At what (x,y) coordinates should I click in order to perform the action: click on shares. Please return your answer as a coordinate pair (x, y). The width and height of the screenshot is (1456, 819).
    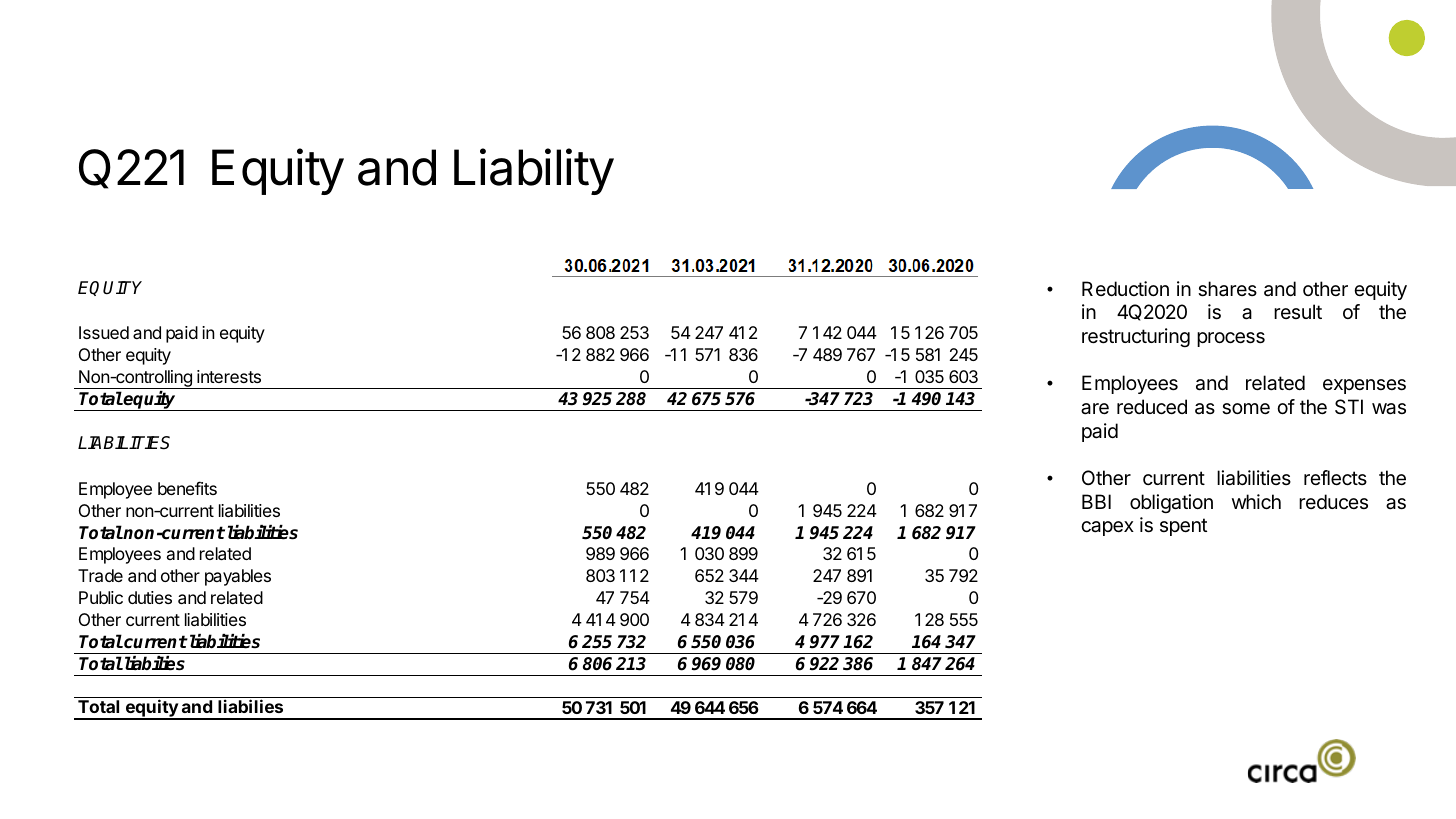
    Looking at the image, I should click on (1227, 289).
